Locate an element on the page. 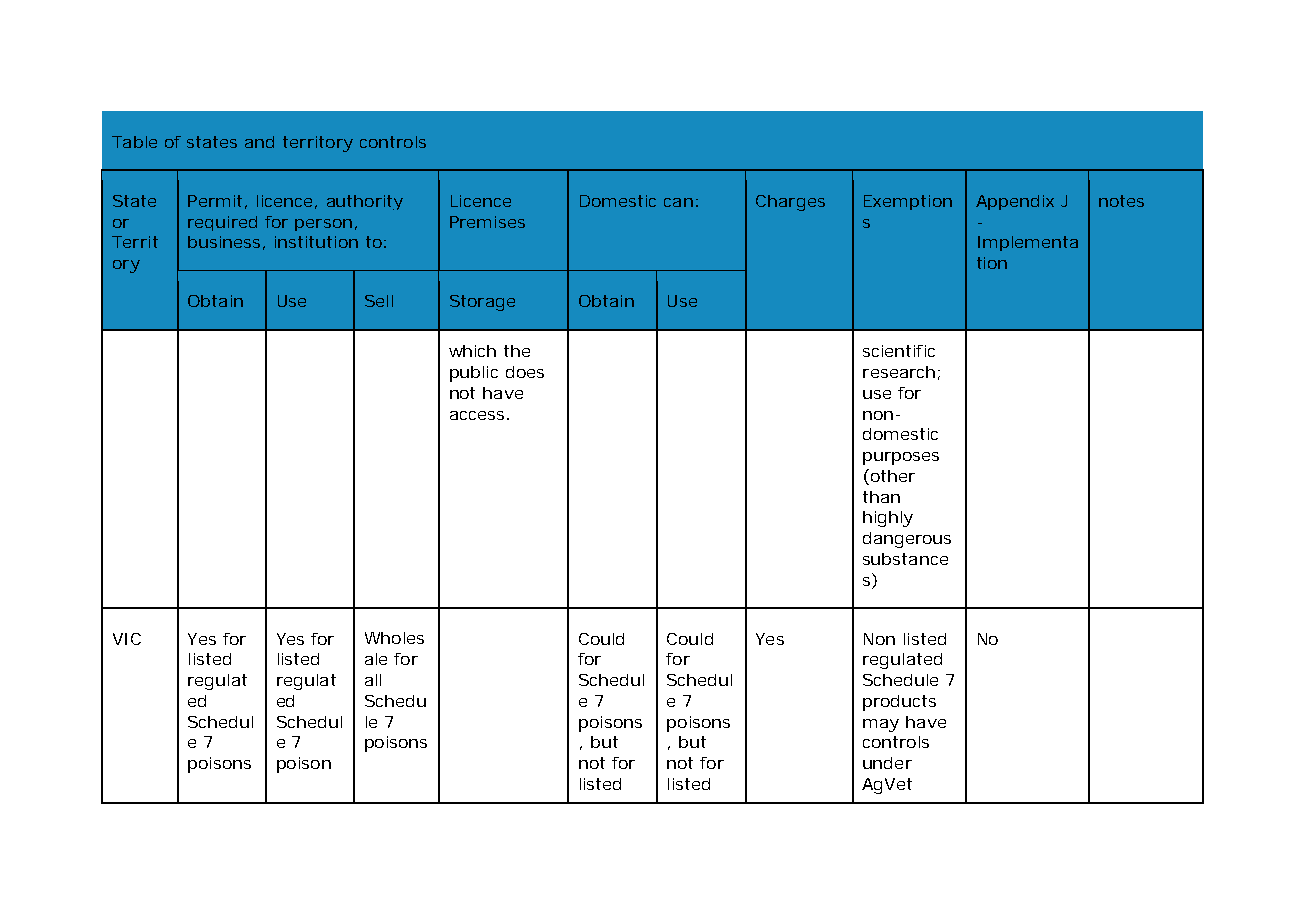 Image resolution: width=1308 pixels, height=924 pixels. Wholes is located at coordinates (394, 638).
